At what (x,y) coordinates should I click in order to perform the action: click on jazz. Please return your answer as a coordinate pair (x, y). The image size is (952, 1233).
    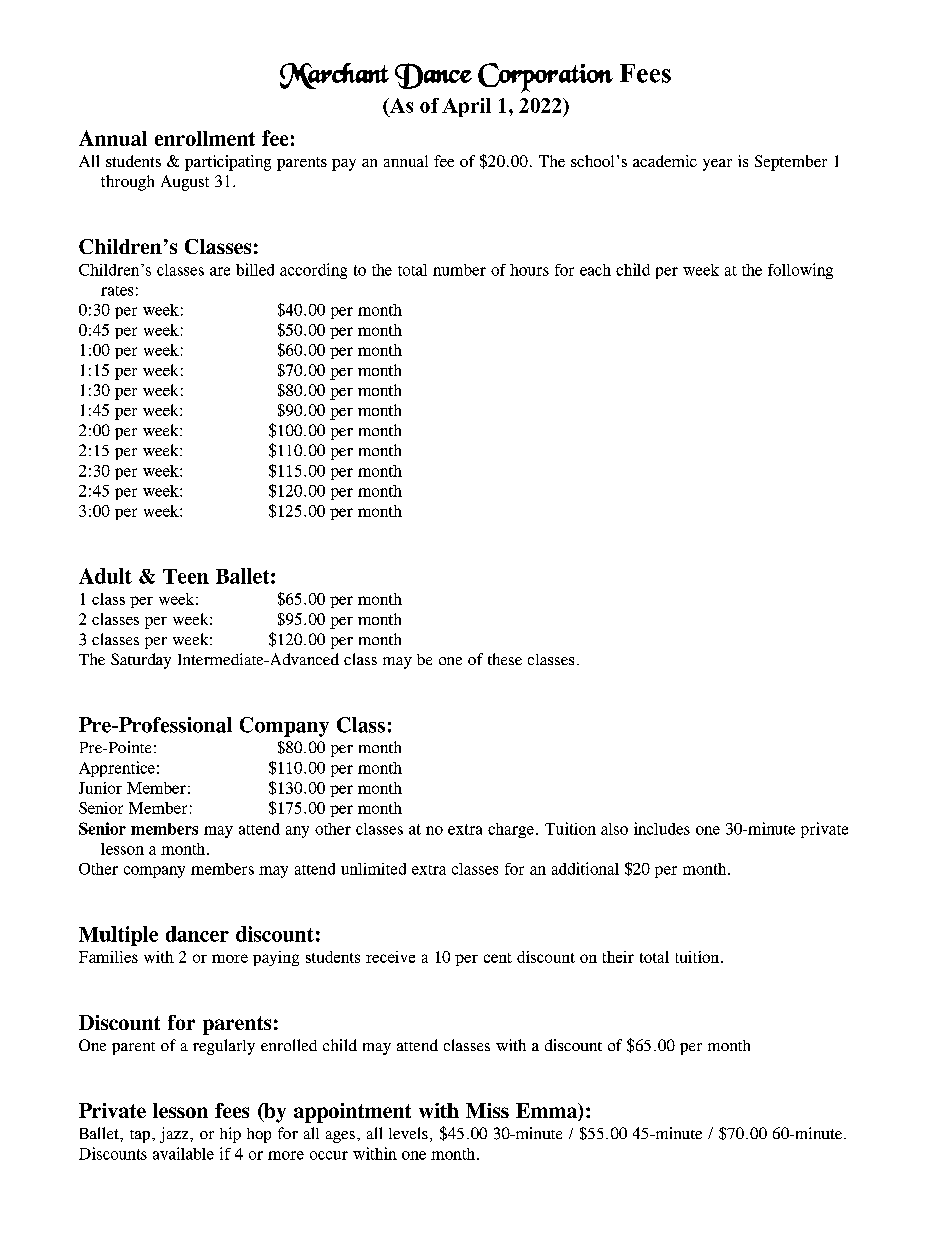
    Looking at the image, I should click on (175, 1135).
